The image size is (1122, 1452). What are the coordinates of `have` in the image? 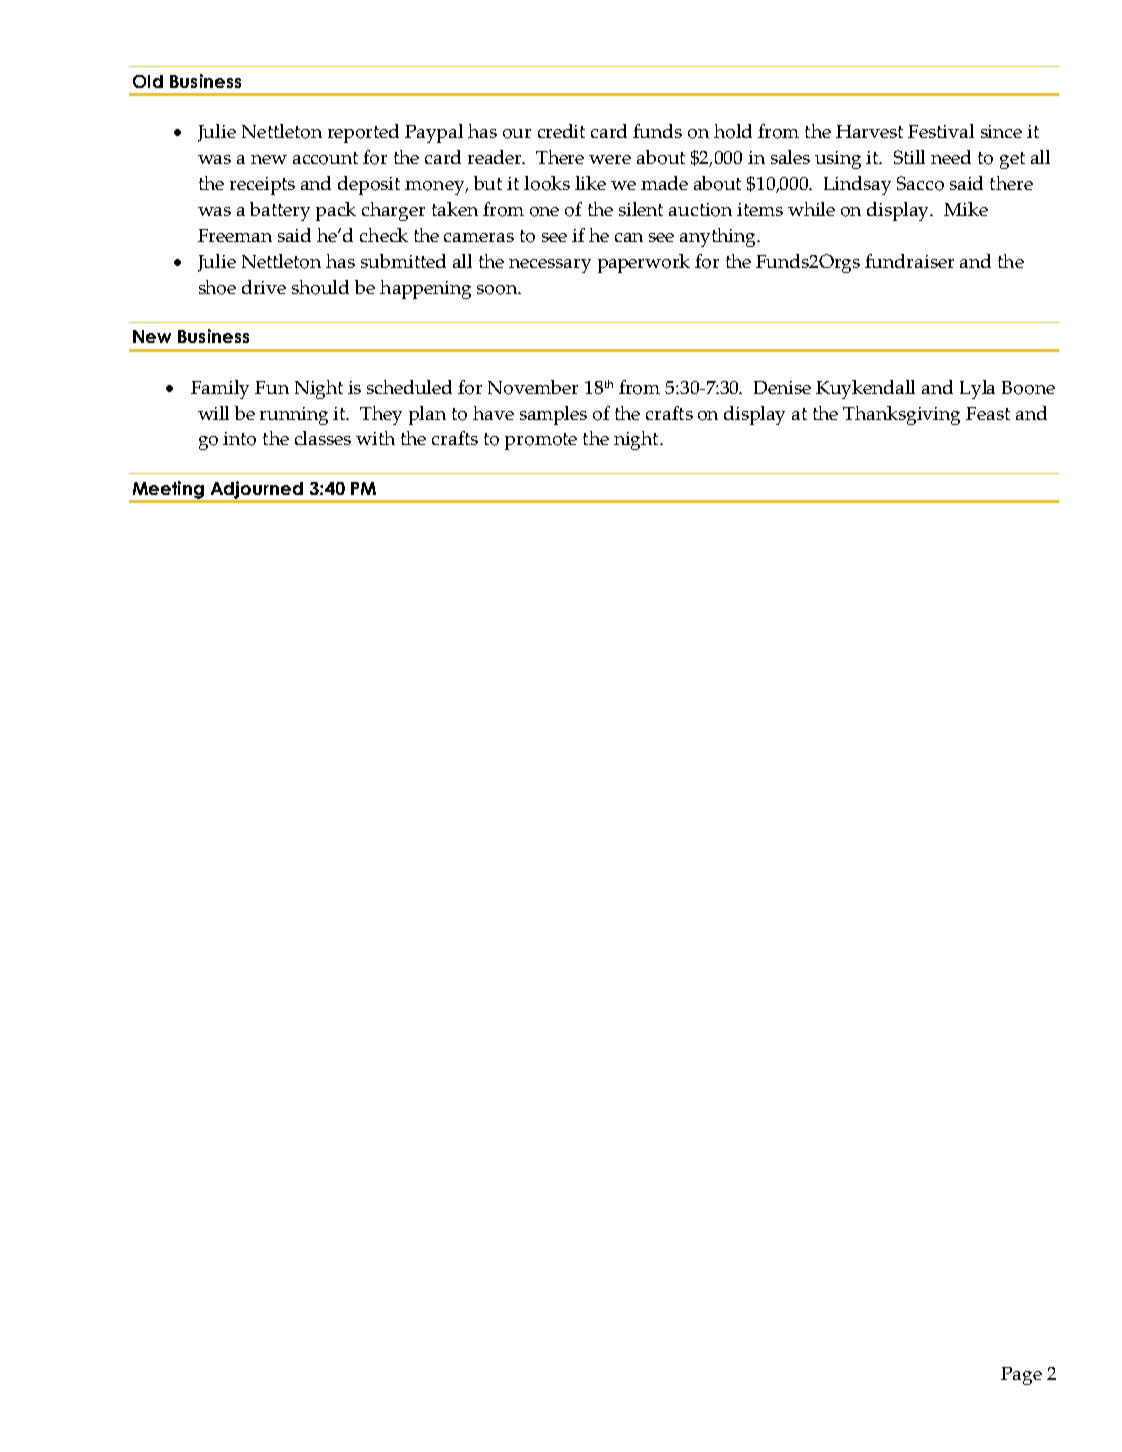 It's located at (493, 413).
